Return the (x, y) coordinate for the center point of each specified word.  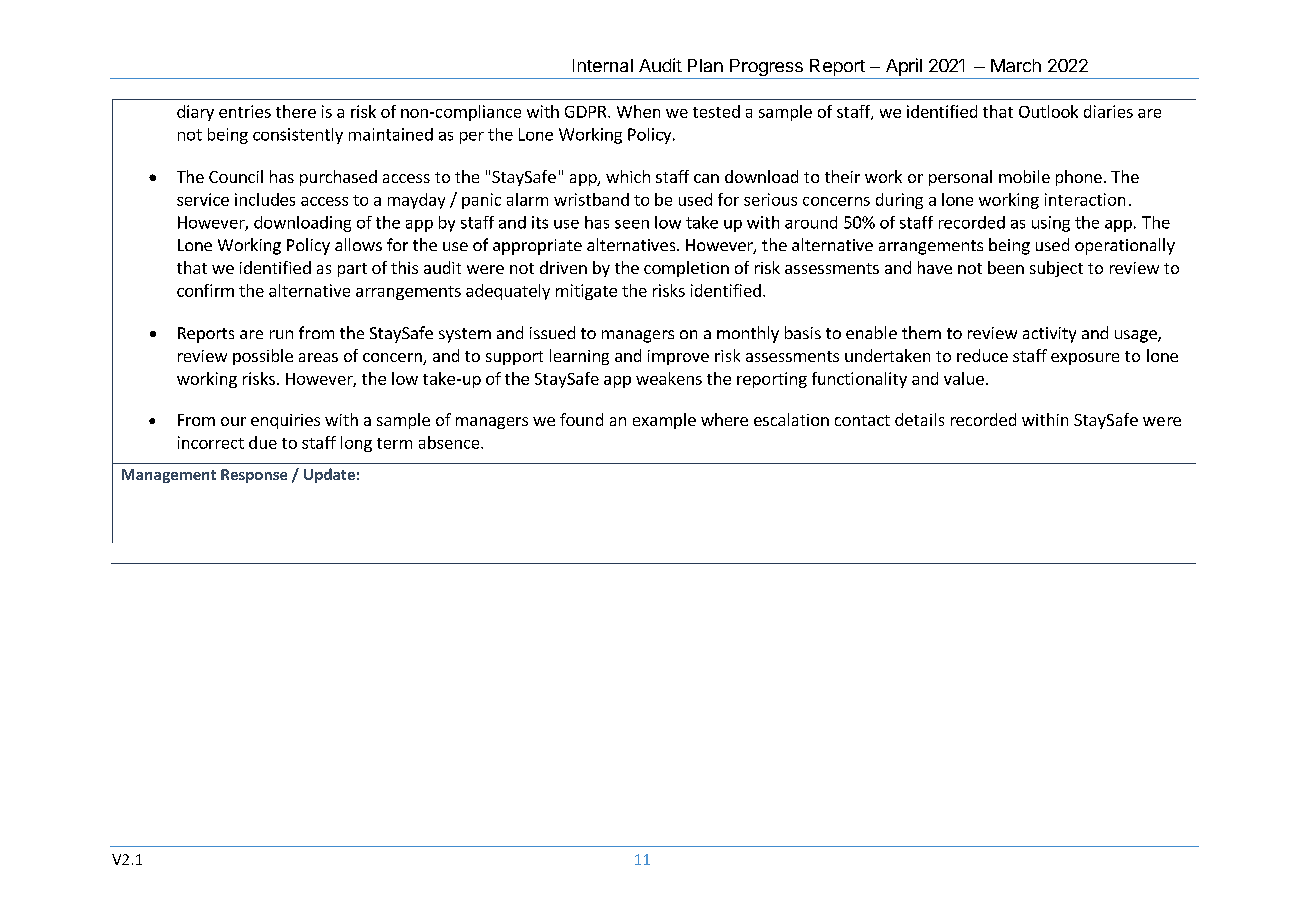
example (664, 421)
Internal (603, 65)
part (352, 270)
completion (686, 269)
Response (254, 476)
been (1006, 267)
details (919, 419)
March (1016, 65)
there (296, 111)
